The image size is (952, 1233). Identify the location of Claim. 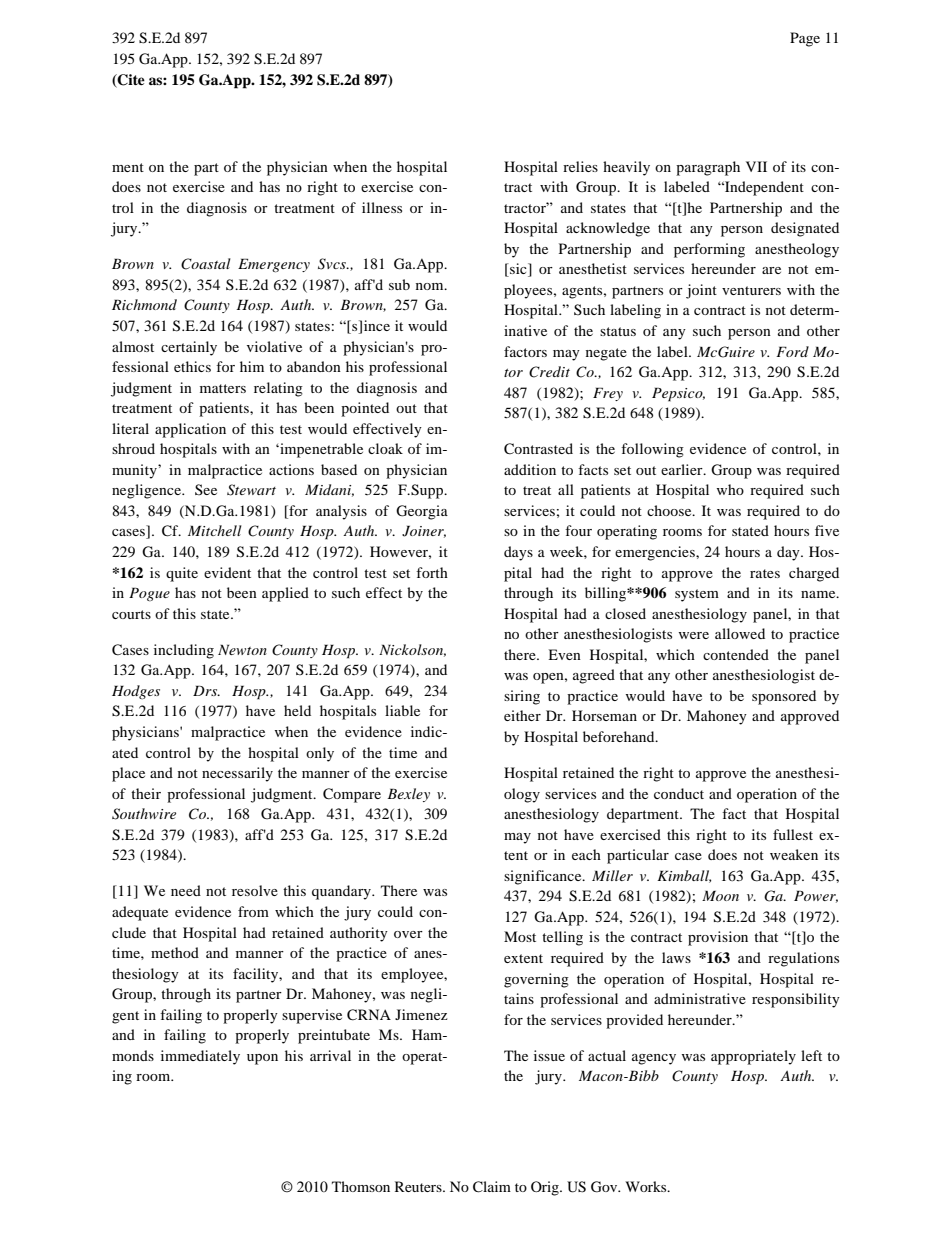
(492, 1187).
